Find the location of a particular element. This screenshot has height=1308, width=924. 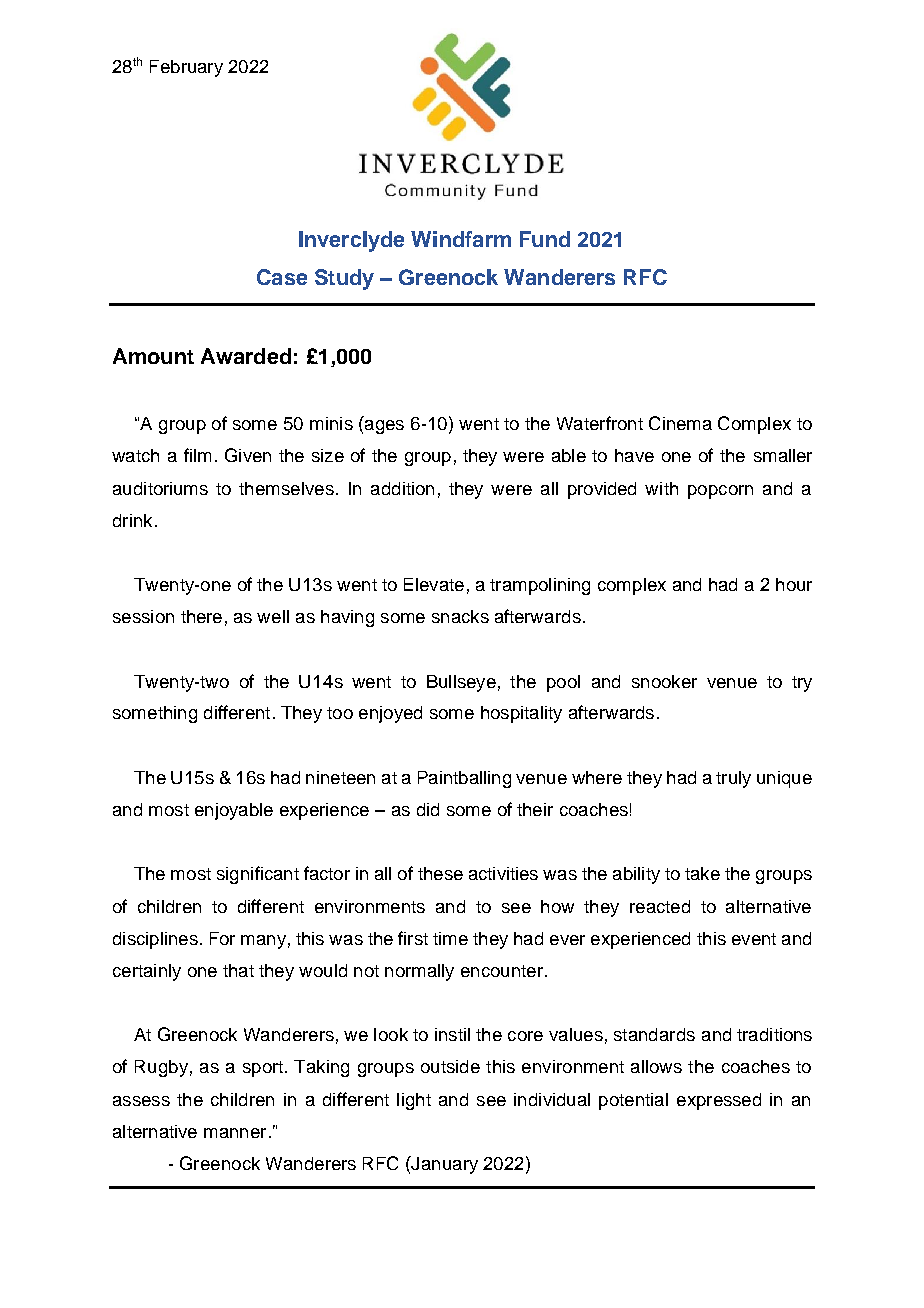

manner is located at coordinates (235, 1133).
